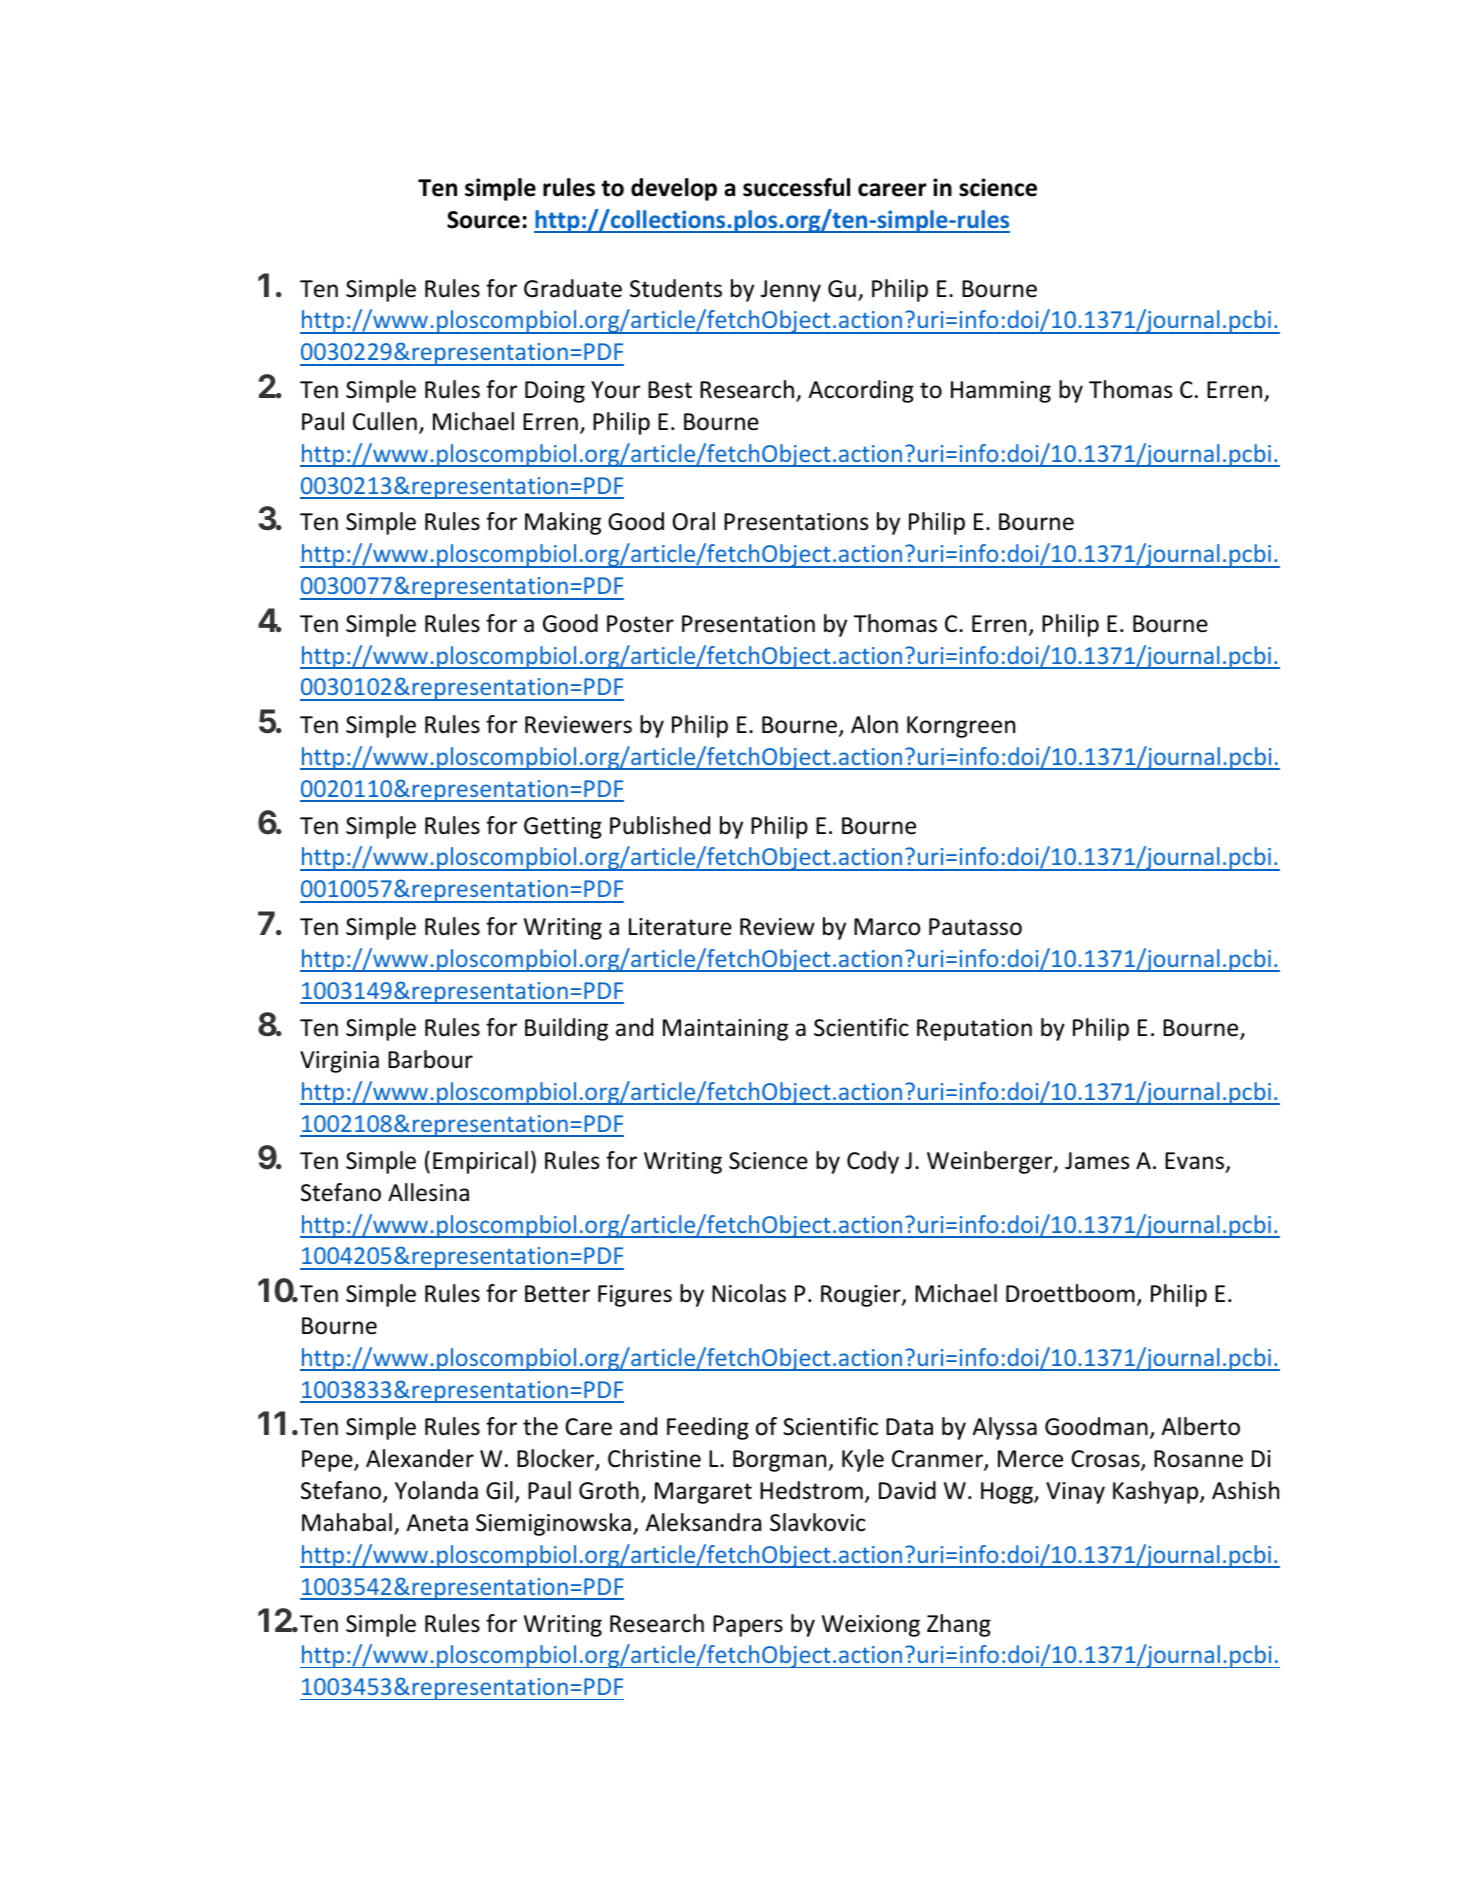 The width and height of the screenshot is (1457, 1886). Describe the element at coordinates (796, 187) in the screenshot. I see `successful` at that location.
